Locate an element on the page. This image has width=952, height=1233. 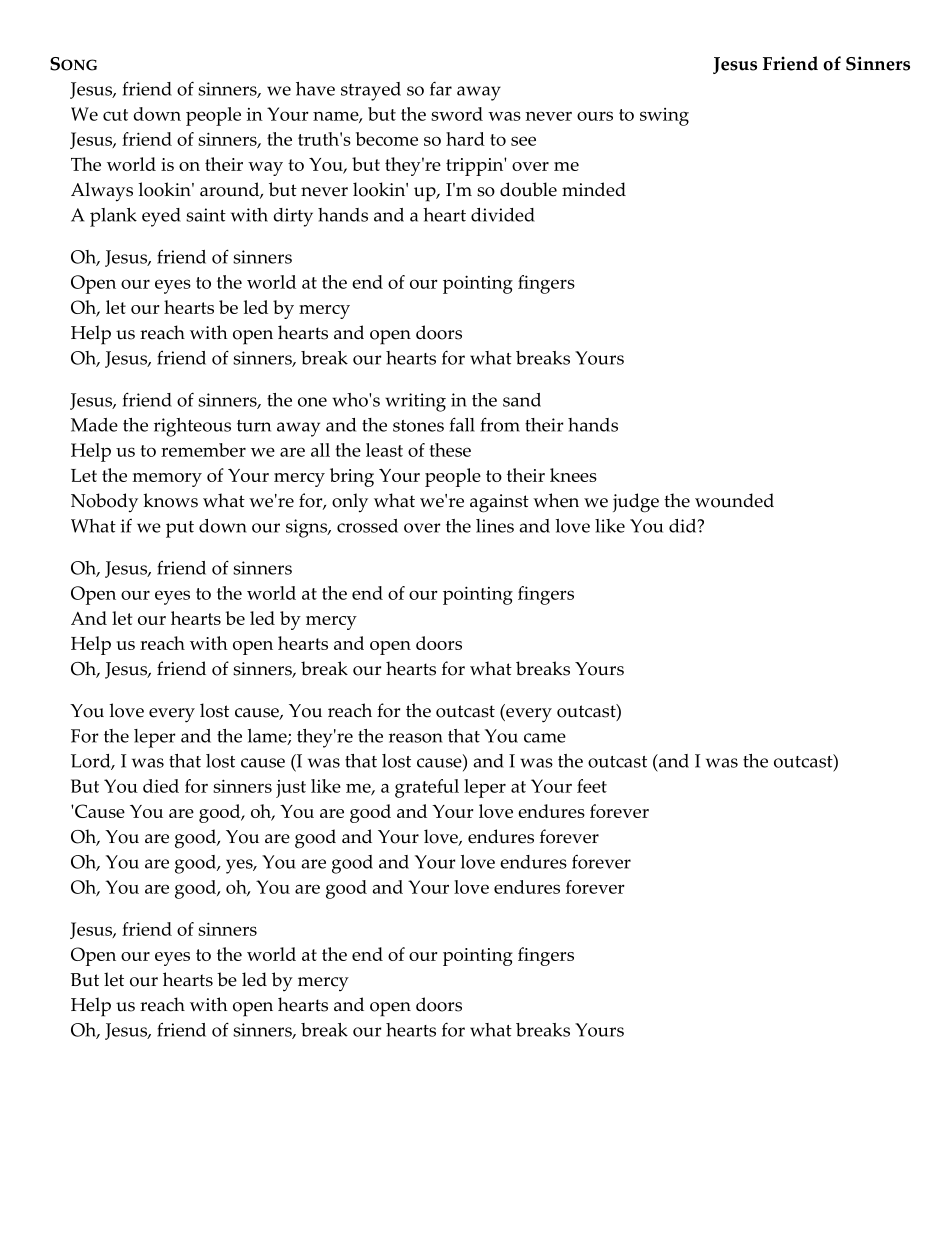
swing is located at coordinates (664, 117).
